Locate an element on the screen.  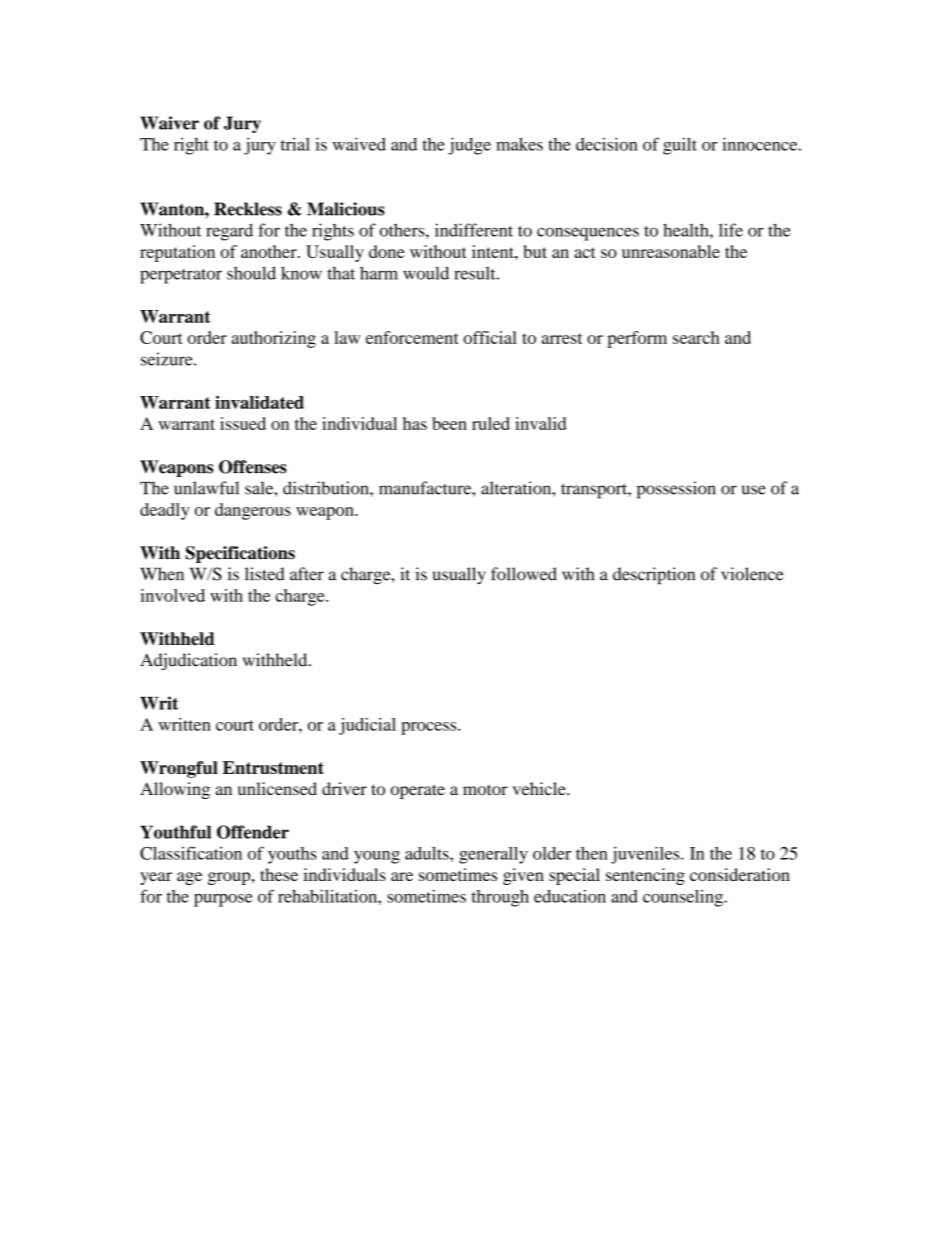
dangerous is located at coordinates (253, 511).
